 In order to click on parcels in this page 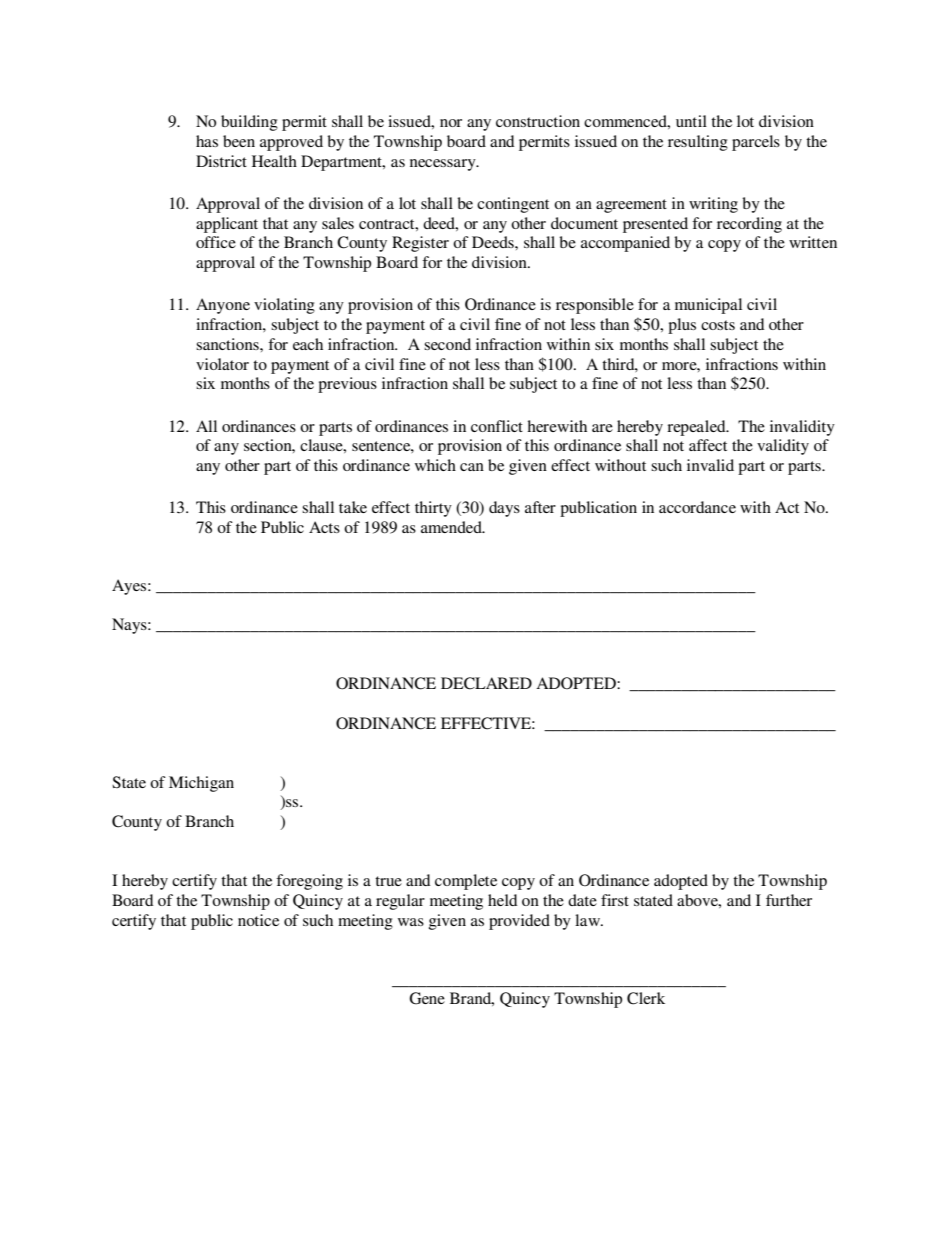, I will do `click(756, 143)`.
